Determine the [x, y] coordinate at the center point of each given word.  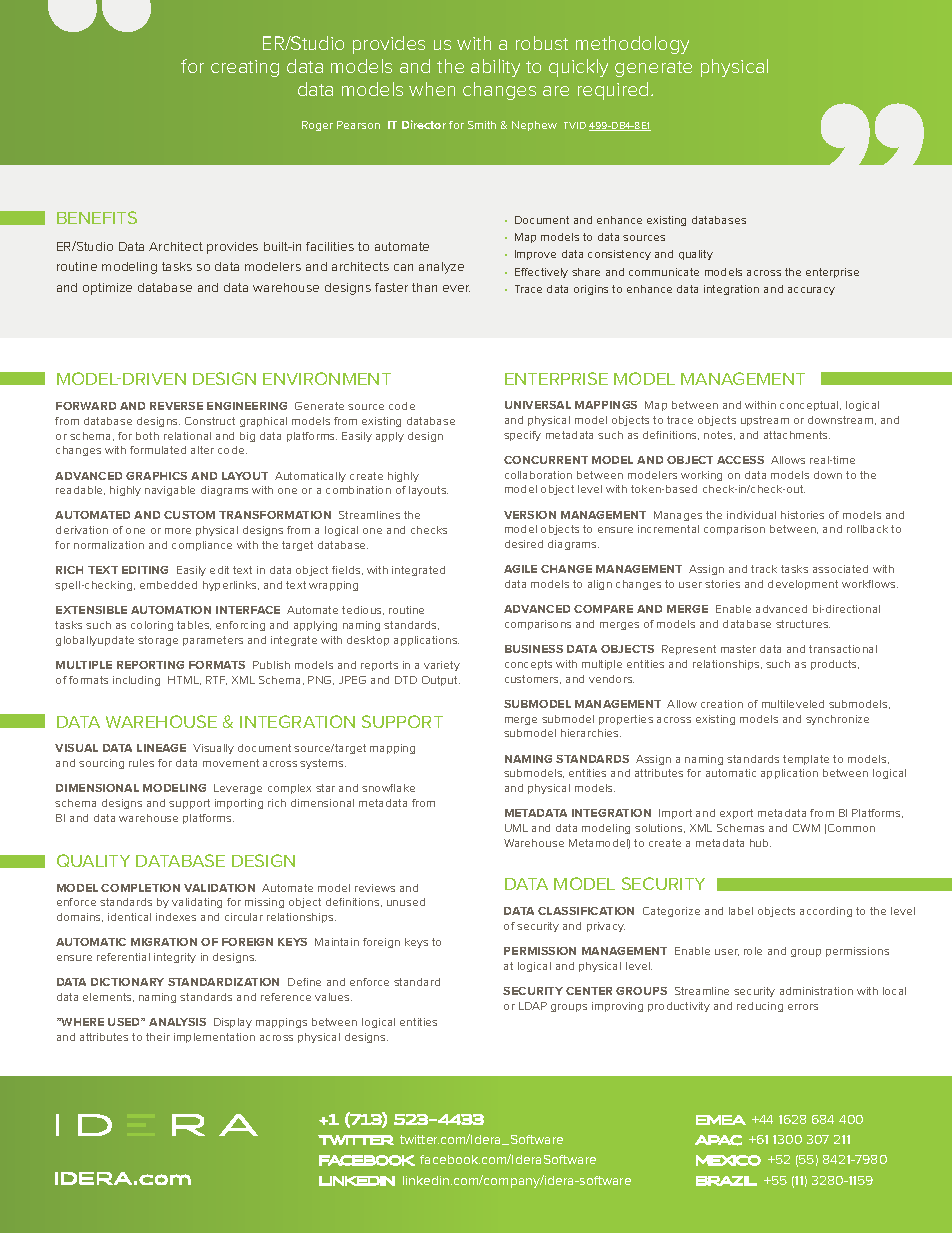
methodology [632, 45]
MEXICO [728, 1160]
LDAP [533, 1006]
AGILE [520, 569]
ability [495, 68]
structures [803, 624]
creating [245, 68]
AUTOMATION [171, 610]
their [158, 1037]
